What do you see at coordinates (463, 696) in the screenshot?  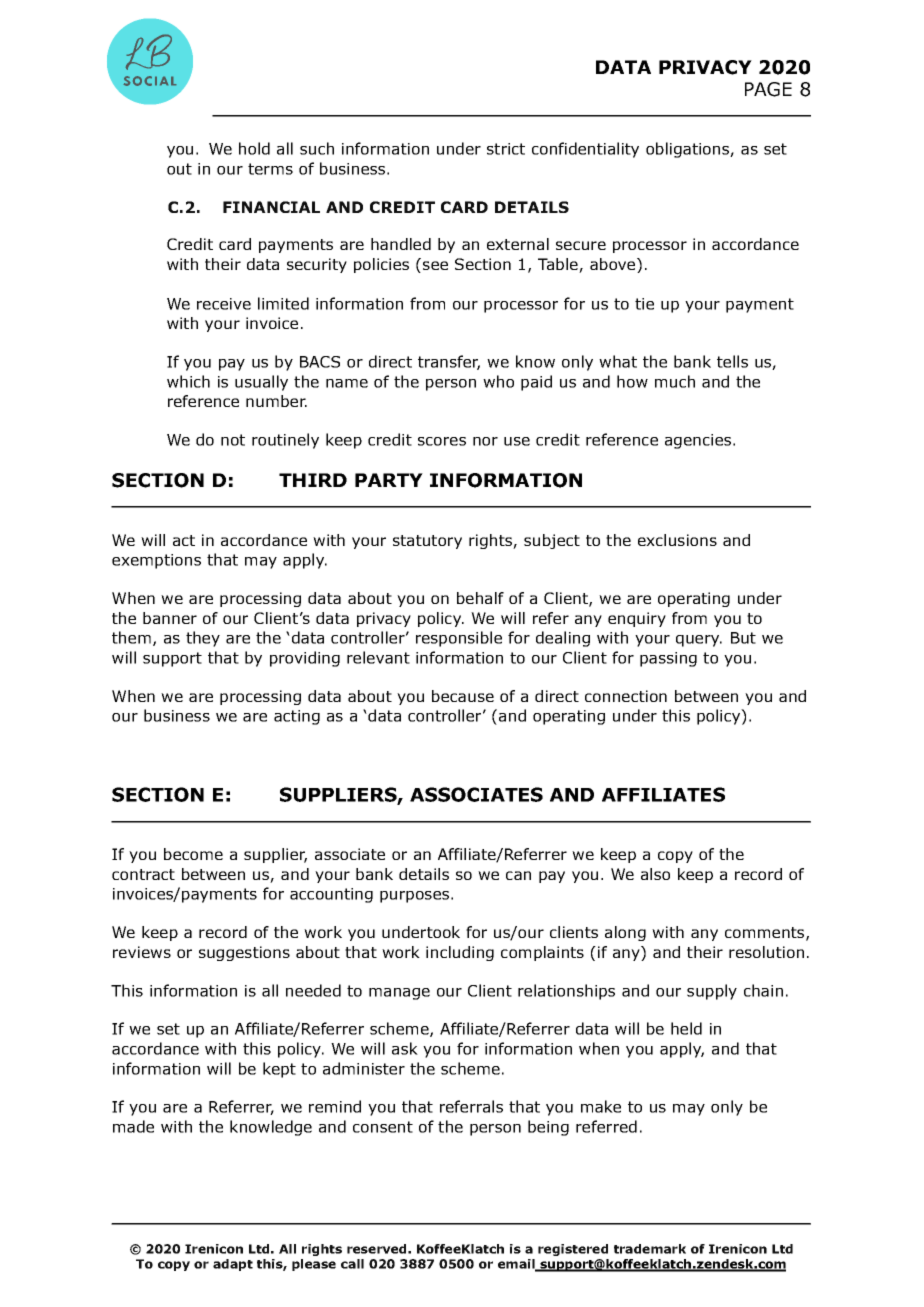 I see `because` at bounding box center [463, 696].
